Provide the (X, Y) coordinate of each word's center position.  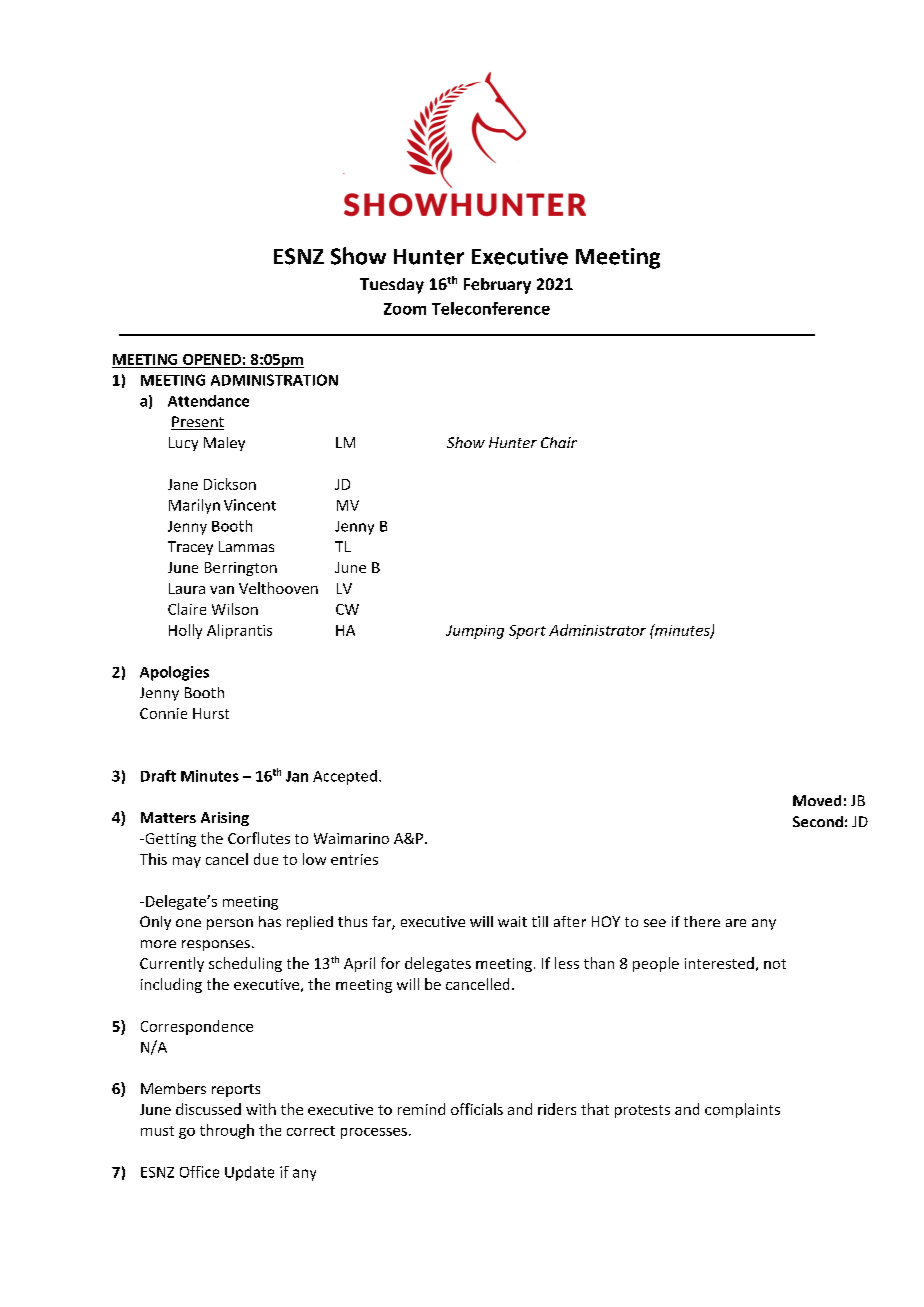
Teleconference (491, 308)
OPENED (212, 359)
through (227, 1131)
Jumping (475, 632)
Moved (817, 800)
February (497, 286)
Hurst (211, 713)
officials (477, 1109)
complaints (742, 1110)
